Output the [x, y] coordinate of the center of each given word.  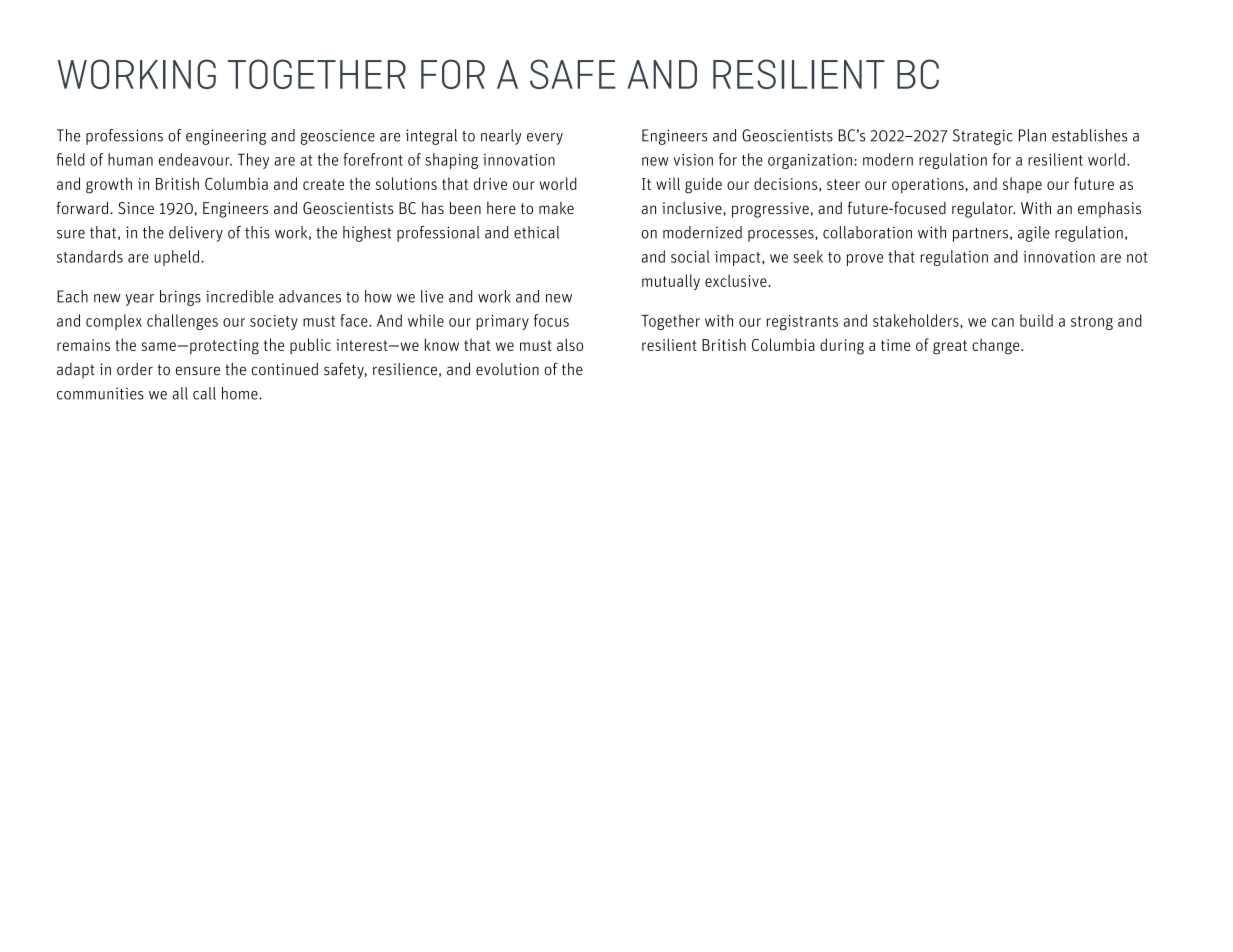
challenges [182, 322]
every [545, 139]
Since [136, 208]
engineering [226, 137]
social [690, 256]
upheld [176, 258]
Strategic [983, 137]
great [950, 347]
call [204, 393]
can [1003, 322]
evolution [507, 369]
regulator [983, 210]
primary [502, 322]
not [1137, 257]
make [556, 208]
